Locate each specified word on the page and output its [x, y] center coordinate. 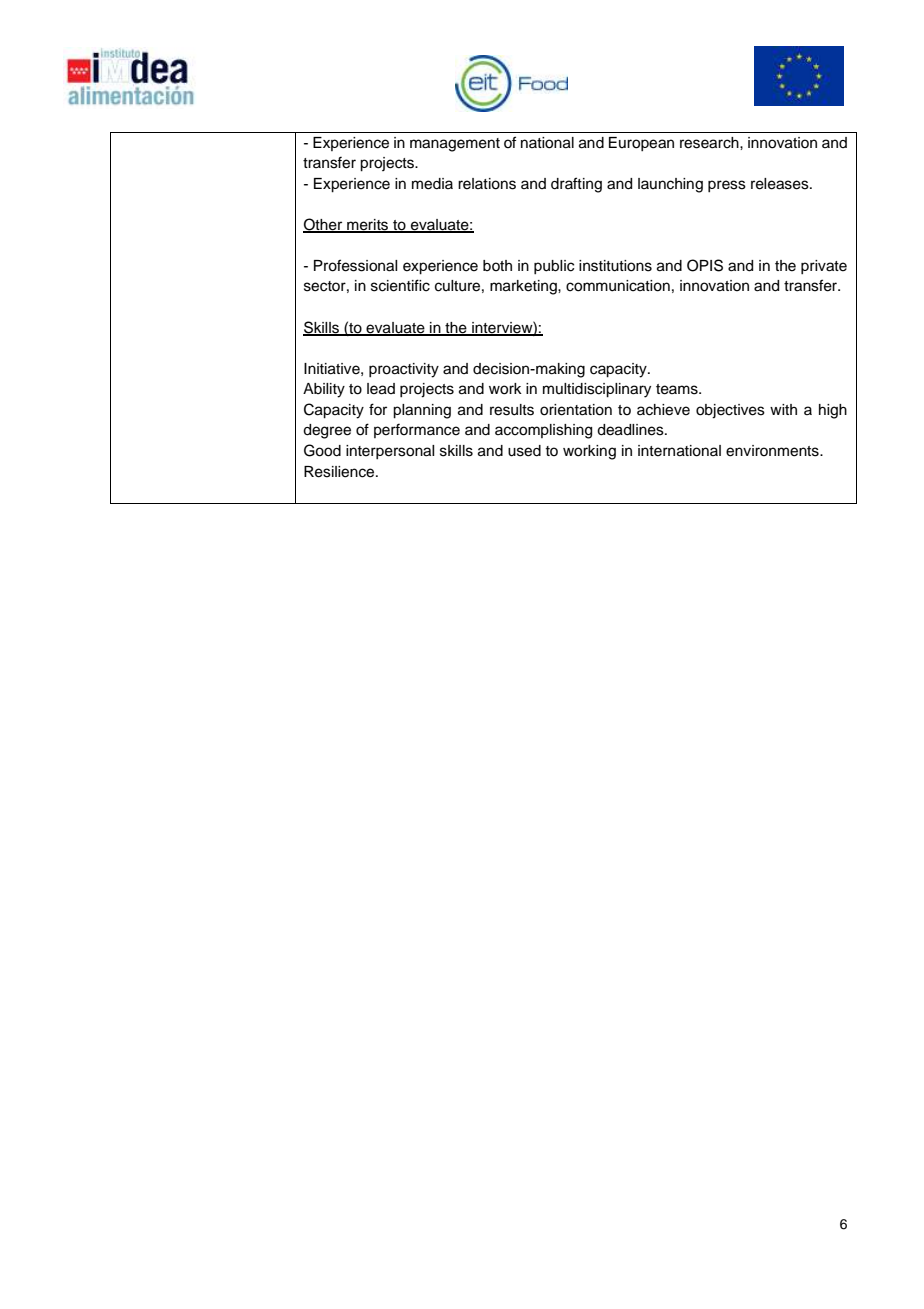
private [824, 267]
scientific [400, 285]
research [710, 143]
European [641, 144]
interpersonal [390, 452]
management [455, 145]
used [524, 451]
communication [618, 286]
